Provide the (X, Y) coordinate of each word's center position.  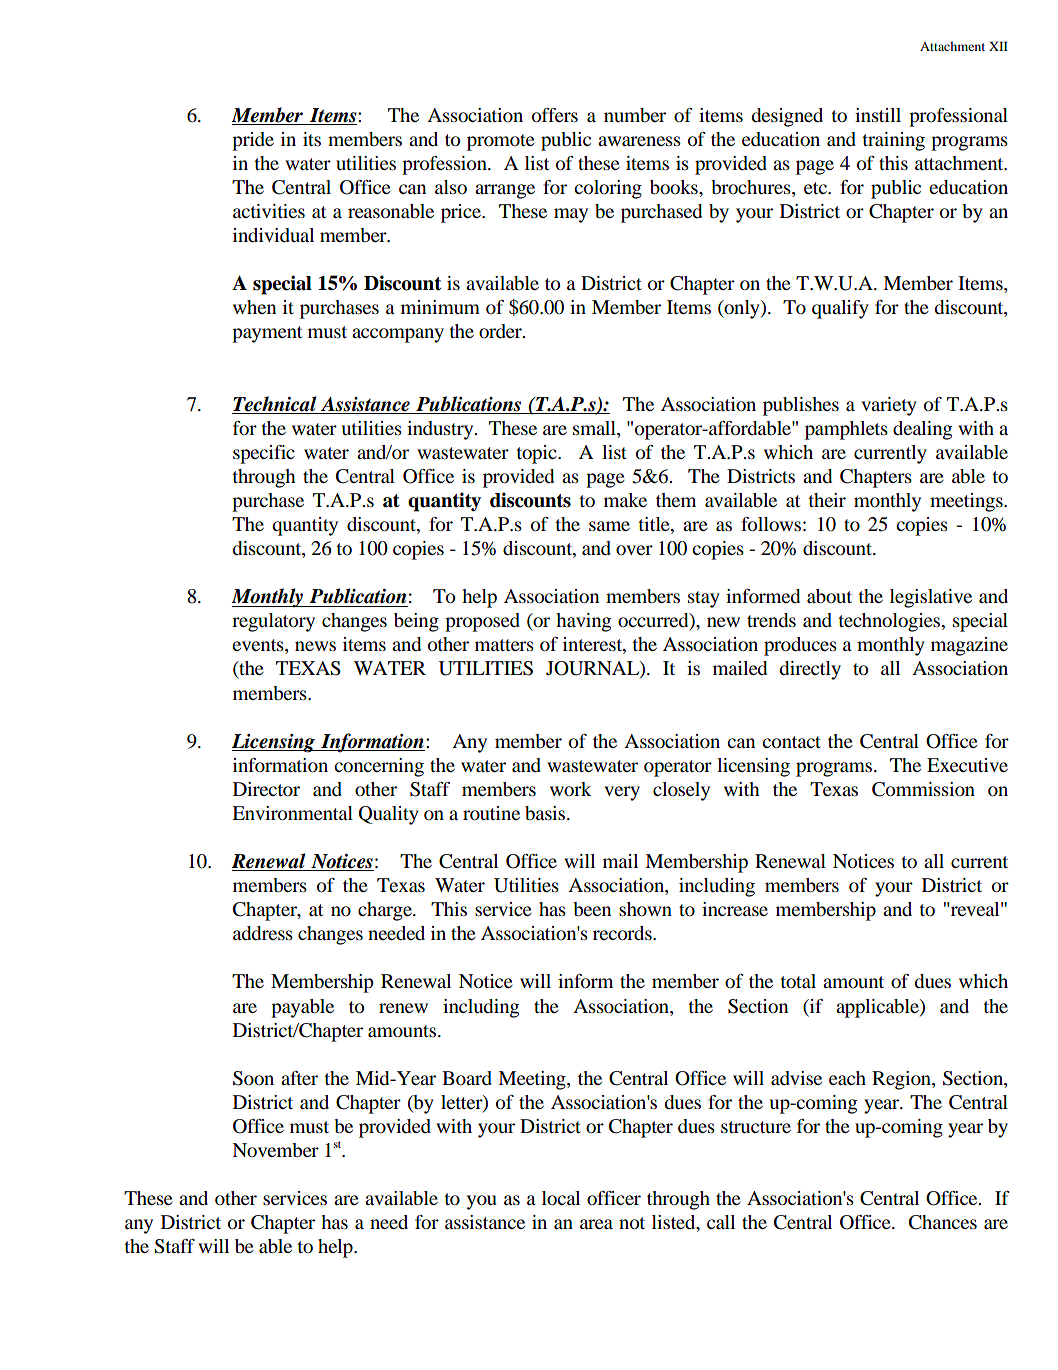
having (583, 622)
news (315, 646)
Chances (943, 1222)
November (275, 1150)
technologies (890, 622)
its (312, 139)
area (596, 1224)
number (635, 115)
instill (878, 115)
